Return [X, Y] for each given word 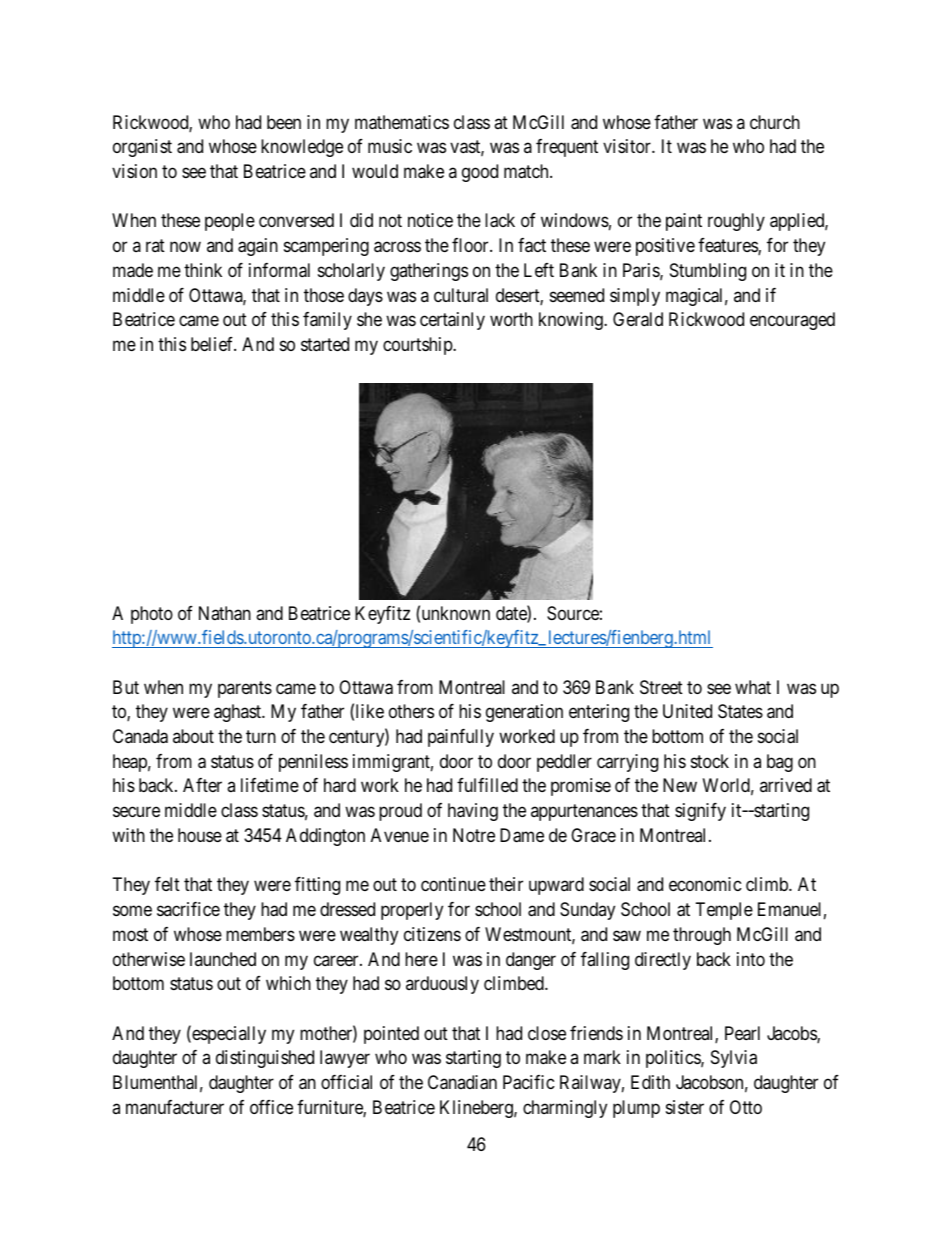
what [753, 687]
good [480, 173]
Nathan [225, 613]
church [775, 122]
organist [142, 148]
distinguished [265, 1059]
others [411, 711]
